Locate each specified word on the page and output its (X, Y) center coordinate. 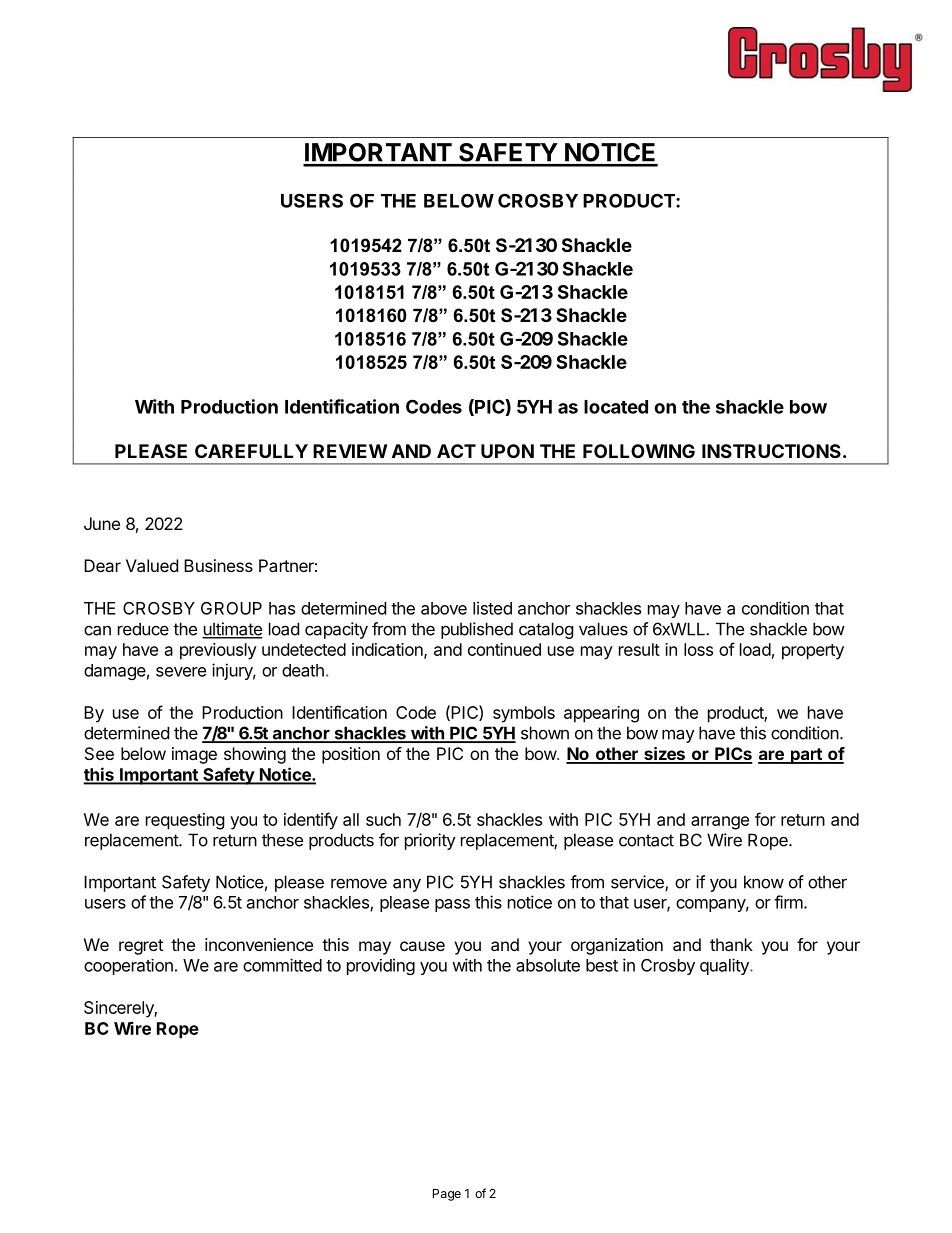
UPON (507, 451)
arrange (720, 823)
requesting (185, 821)
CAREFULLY (251, 451)
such (383, 819)
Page (447, 1195)
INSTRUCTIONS (771, 451)
